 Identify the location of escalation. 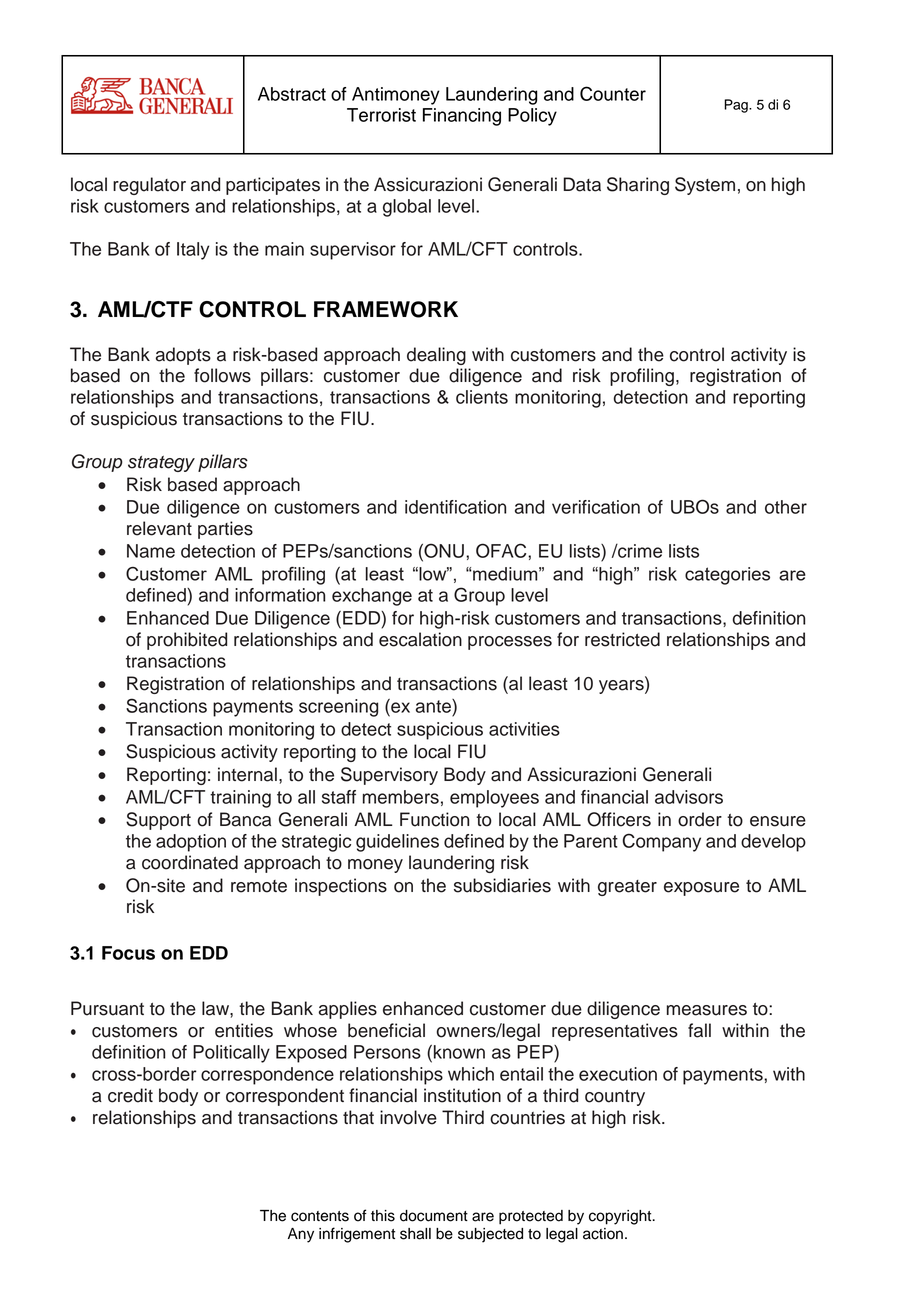
(420, 639).
